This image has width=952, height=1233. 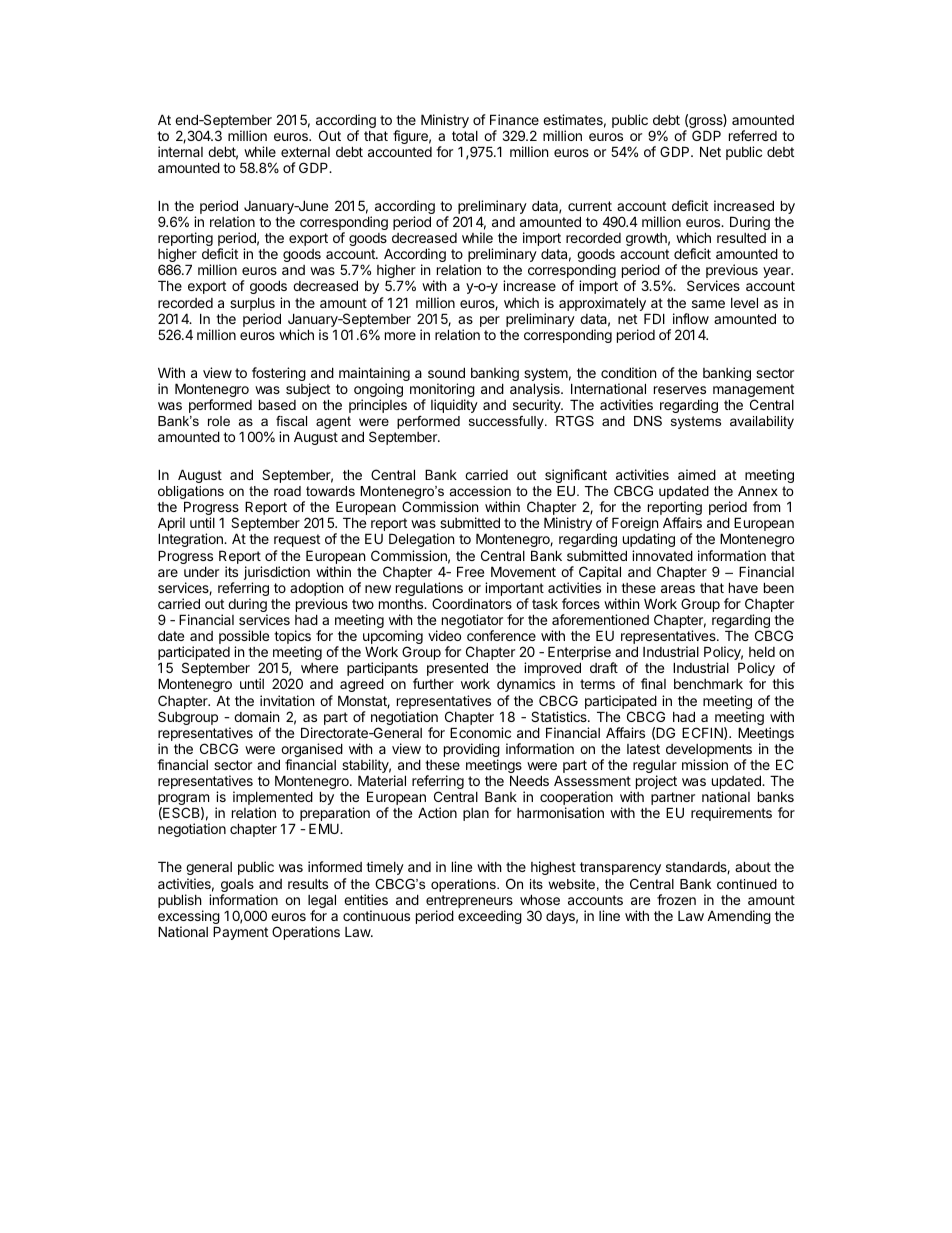 I want to click on total, so click(x=465, y=136).
